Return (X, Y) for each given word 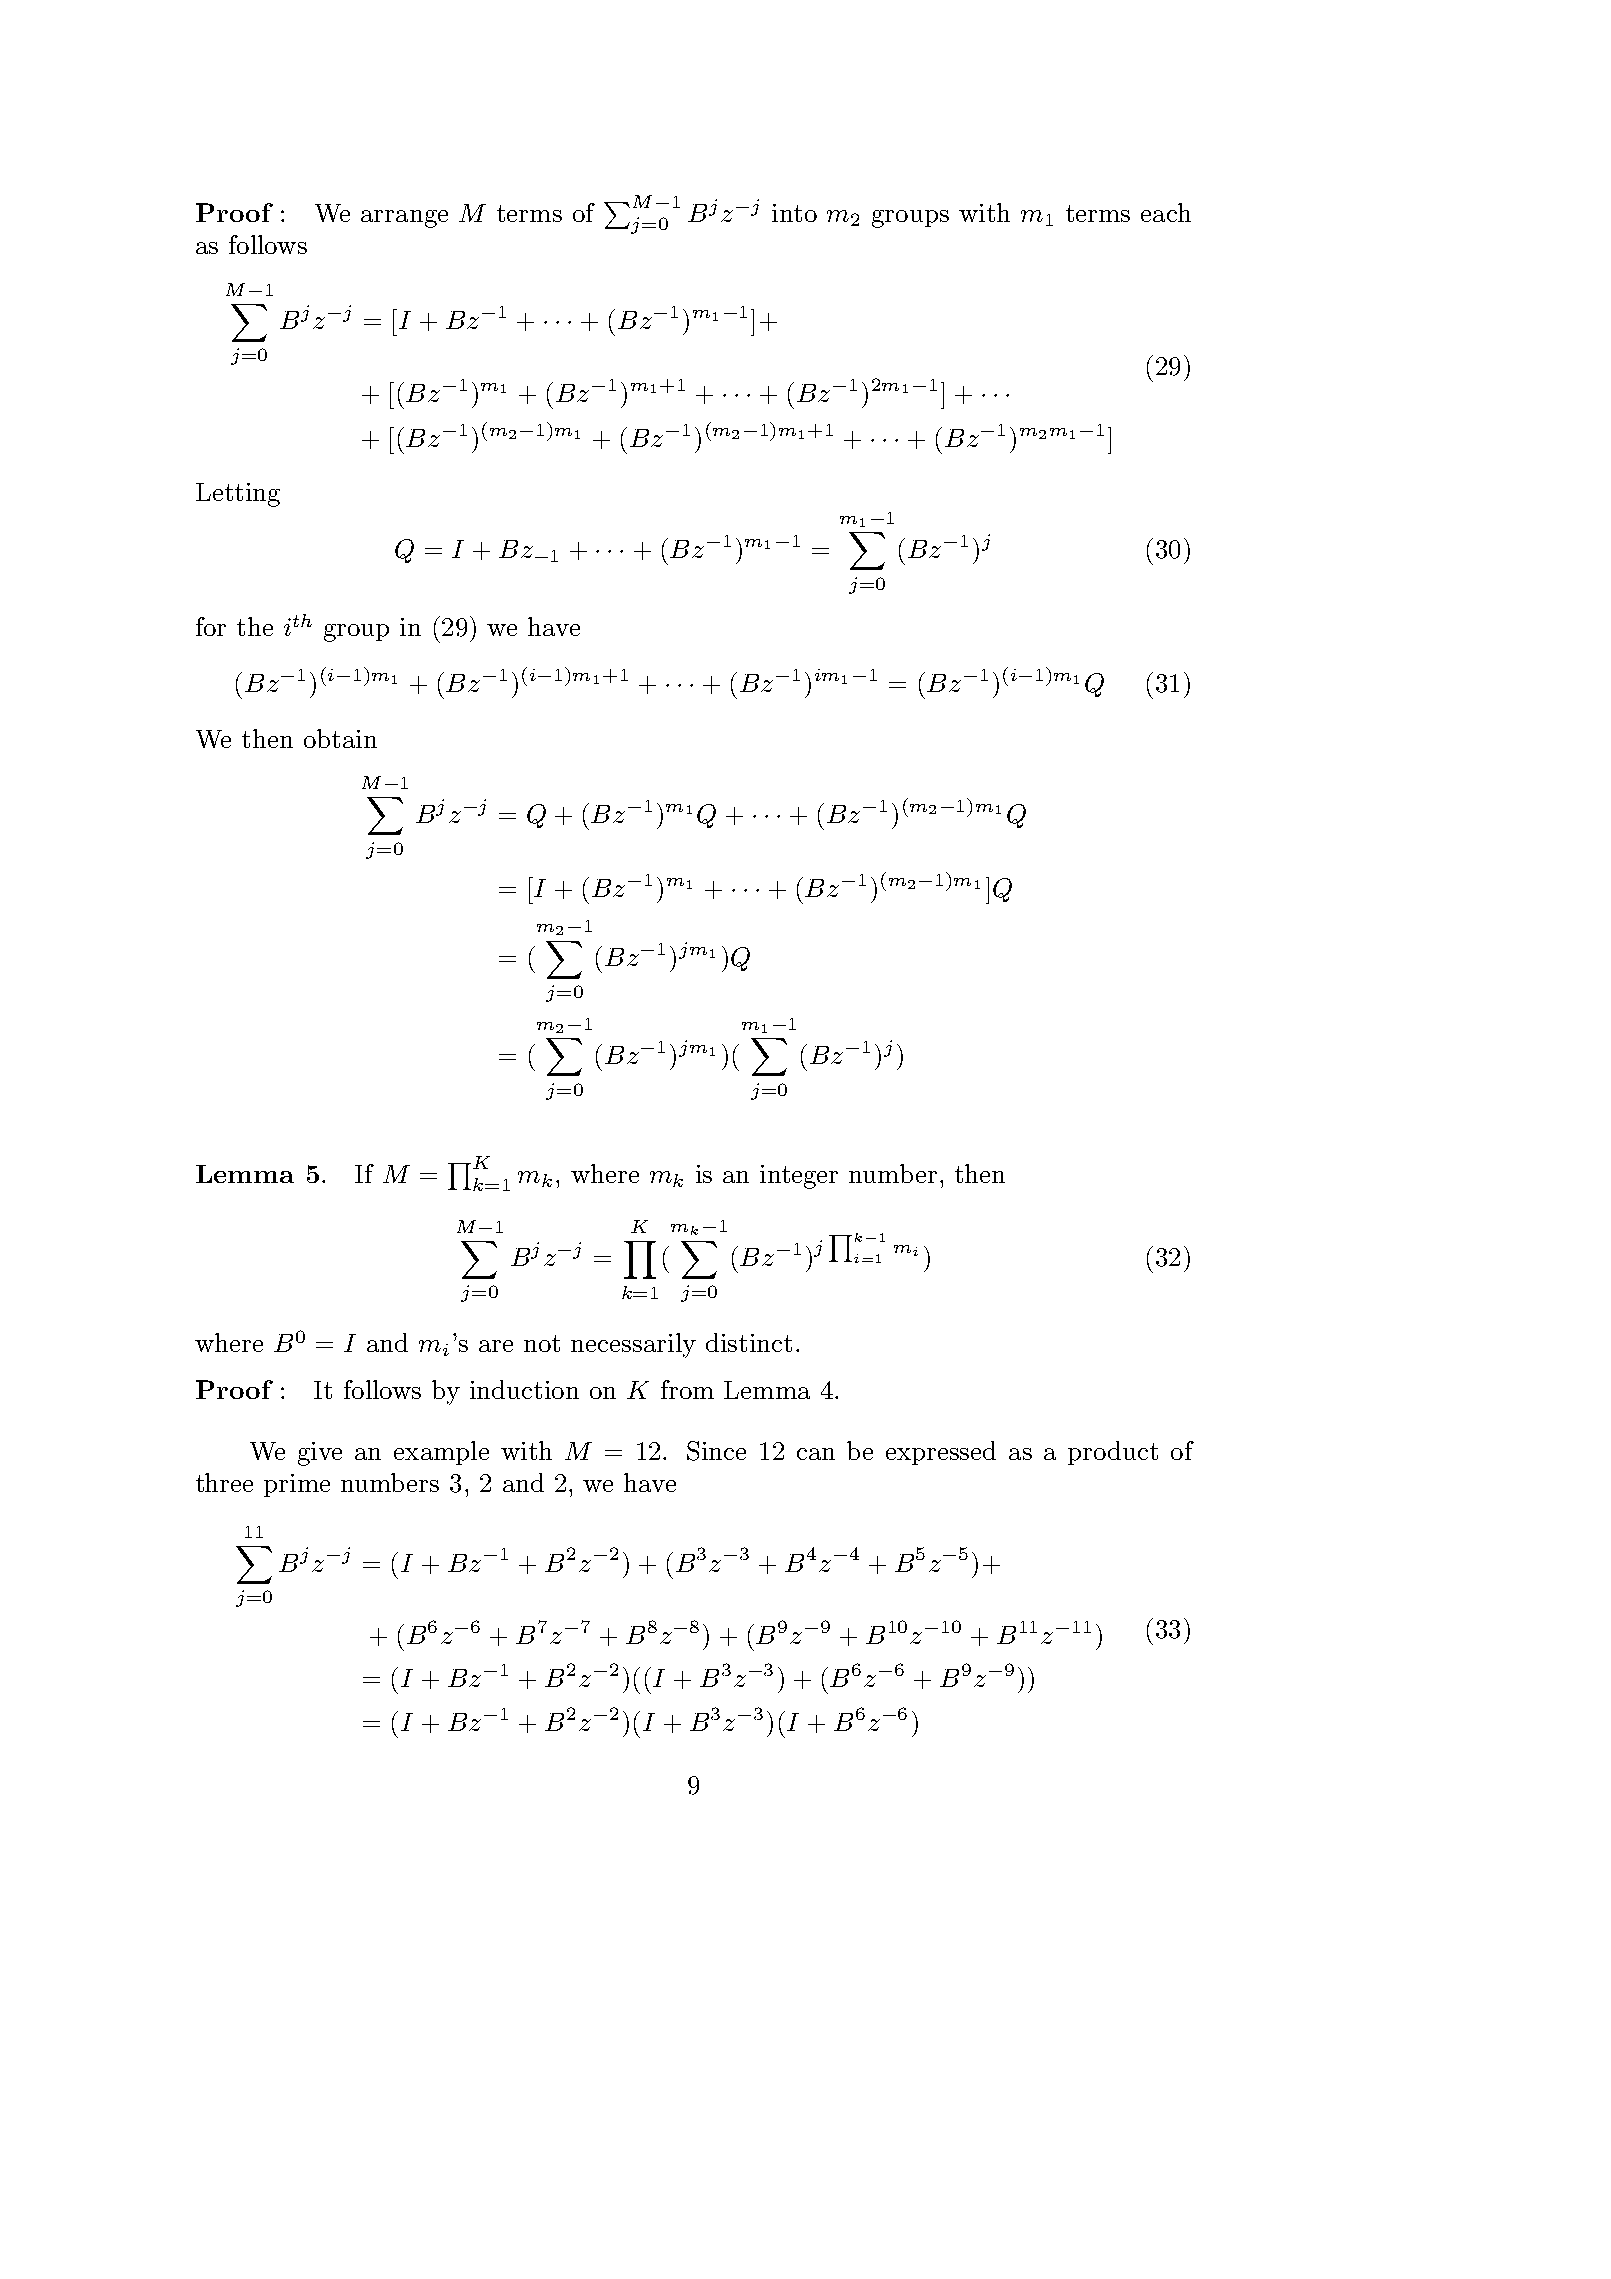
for (211, 626)
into (794, 213)
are (496, 1346)
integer (799, 1177)
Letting (238, 495)
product (1113, 1453)
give (320, 1454)
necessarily (633, 1345)
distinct (749, 1342)
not (542, 1343)
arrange (404, 219)
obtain (340, 738)
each (1166, 212)
